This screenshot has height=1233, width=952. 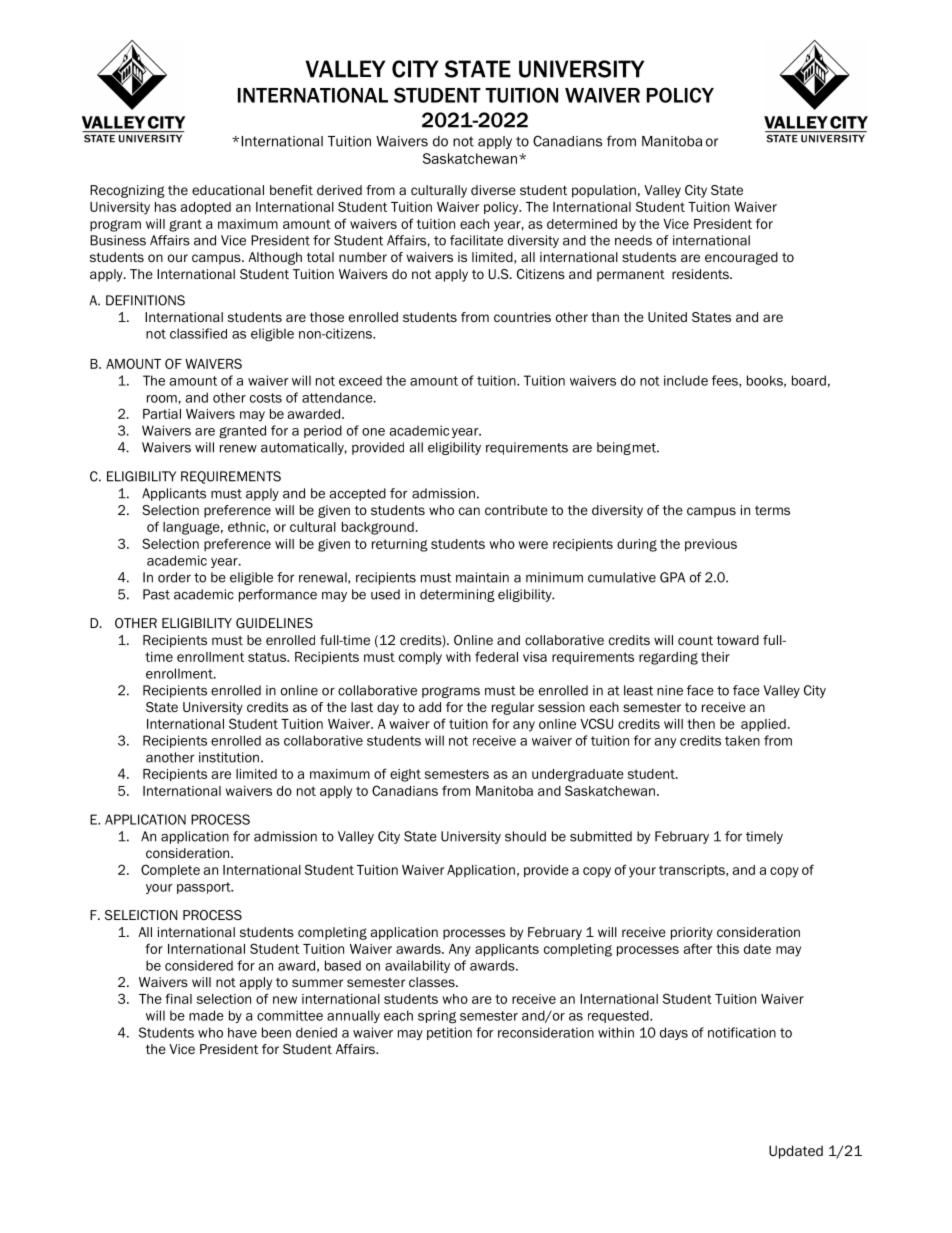 What do you see at coordinates (742, 1032) in the screenshot?
I see `notification` at bounding box center [742, 1032].
